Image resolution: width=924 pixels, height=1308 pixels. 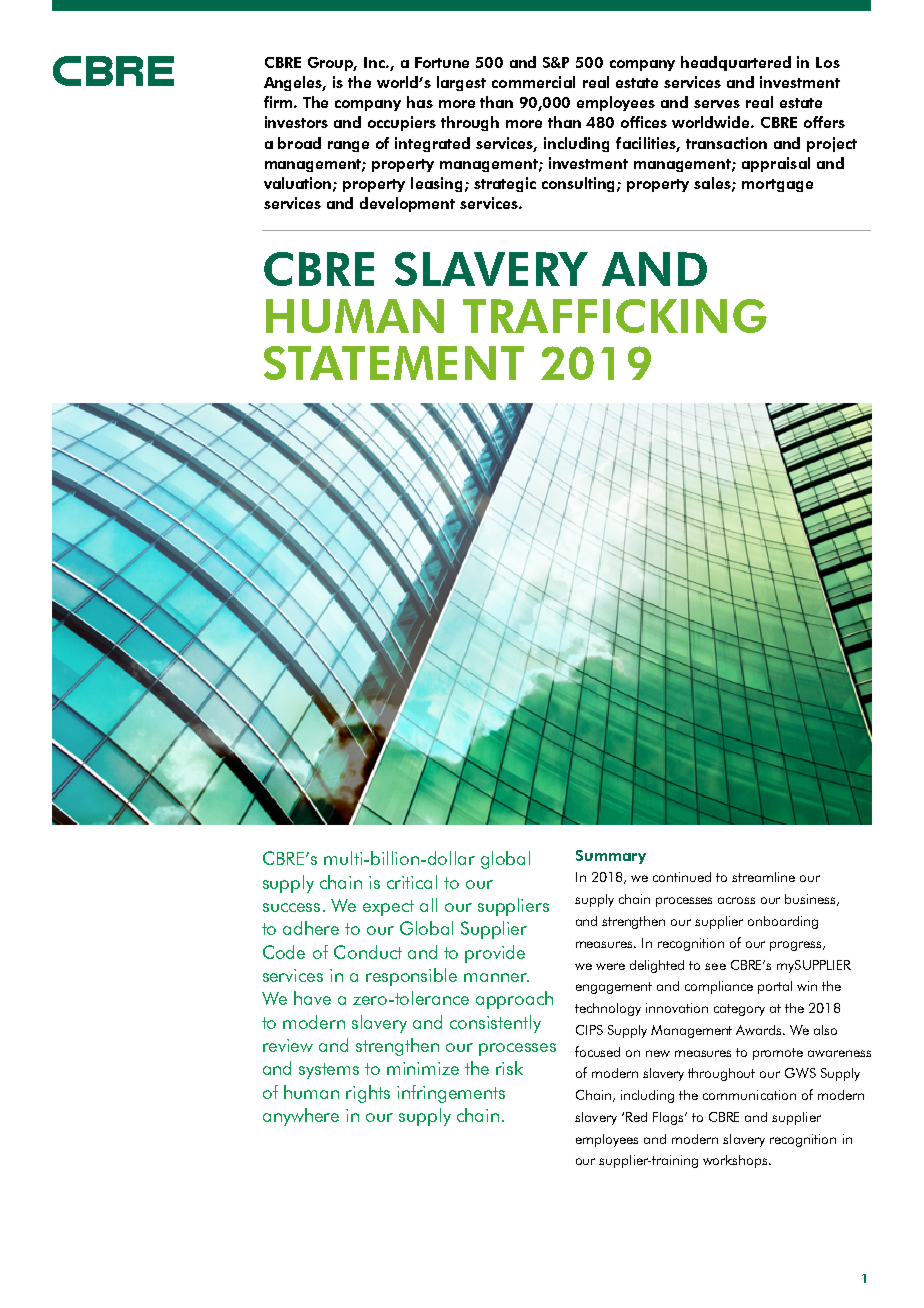 I want to click on range, so click(x=348, y=146).
